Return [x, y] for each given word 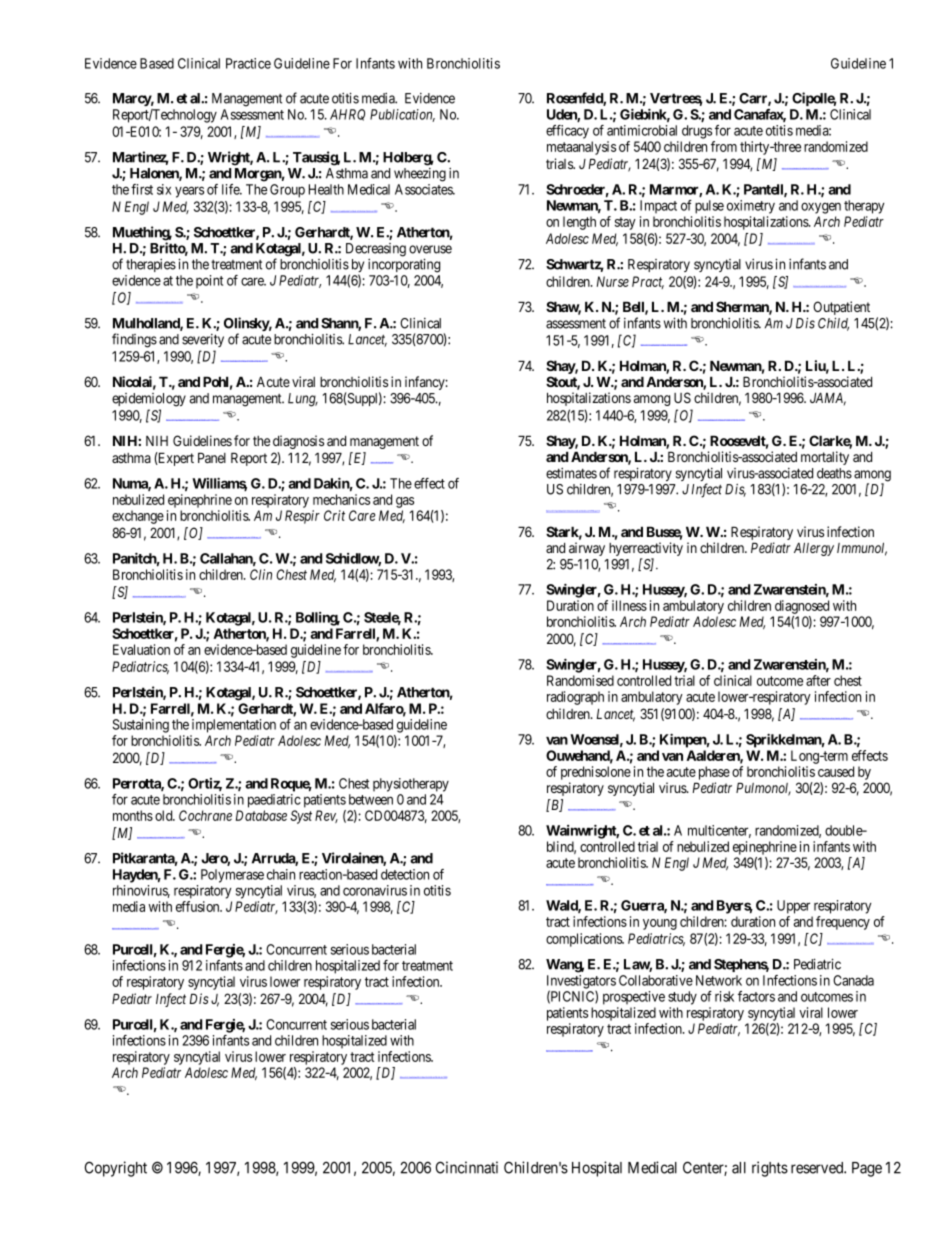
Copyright [116, 1169]
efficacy [567, 132]
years [189, 192]
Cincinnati [467, 1167]
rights [770, 1169]
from [724, 146]
